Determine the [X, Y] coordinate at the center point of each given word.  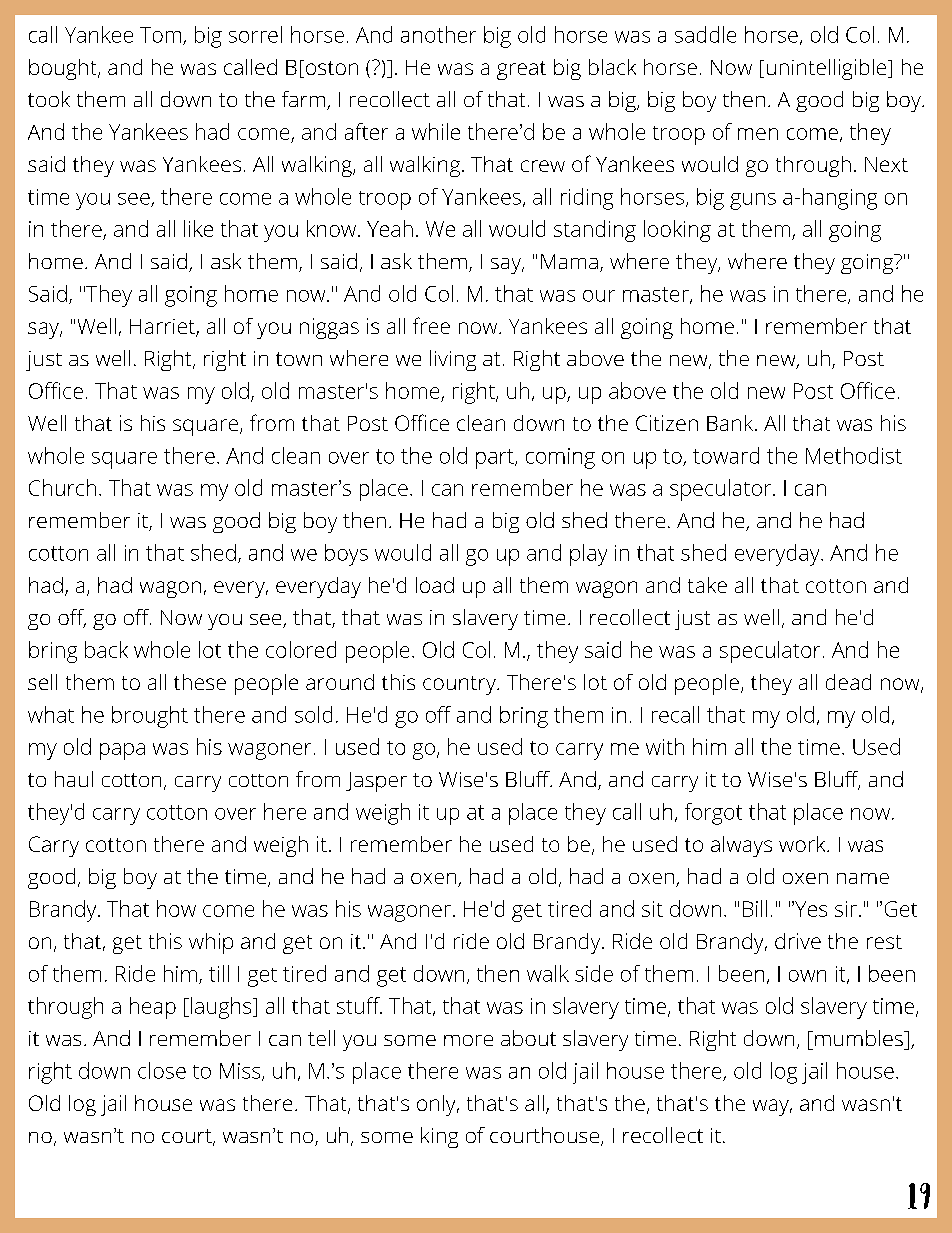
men [758, 134]
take [707, 585]
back [106, 649]
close [162, 1070]
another [438, 34]
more [468, 1040]
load [435, 585]
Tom [162, 36]
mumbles [860, 1038]
